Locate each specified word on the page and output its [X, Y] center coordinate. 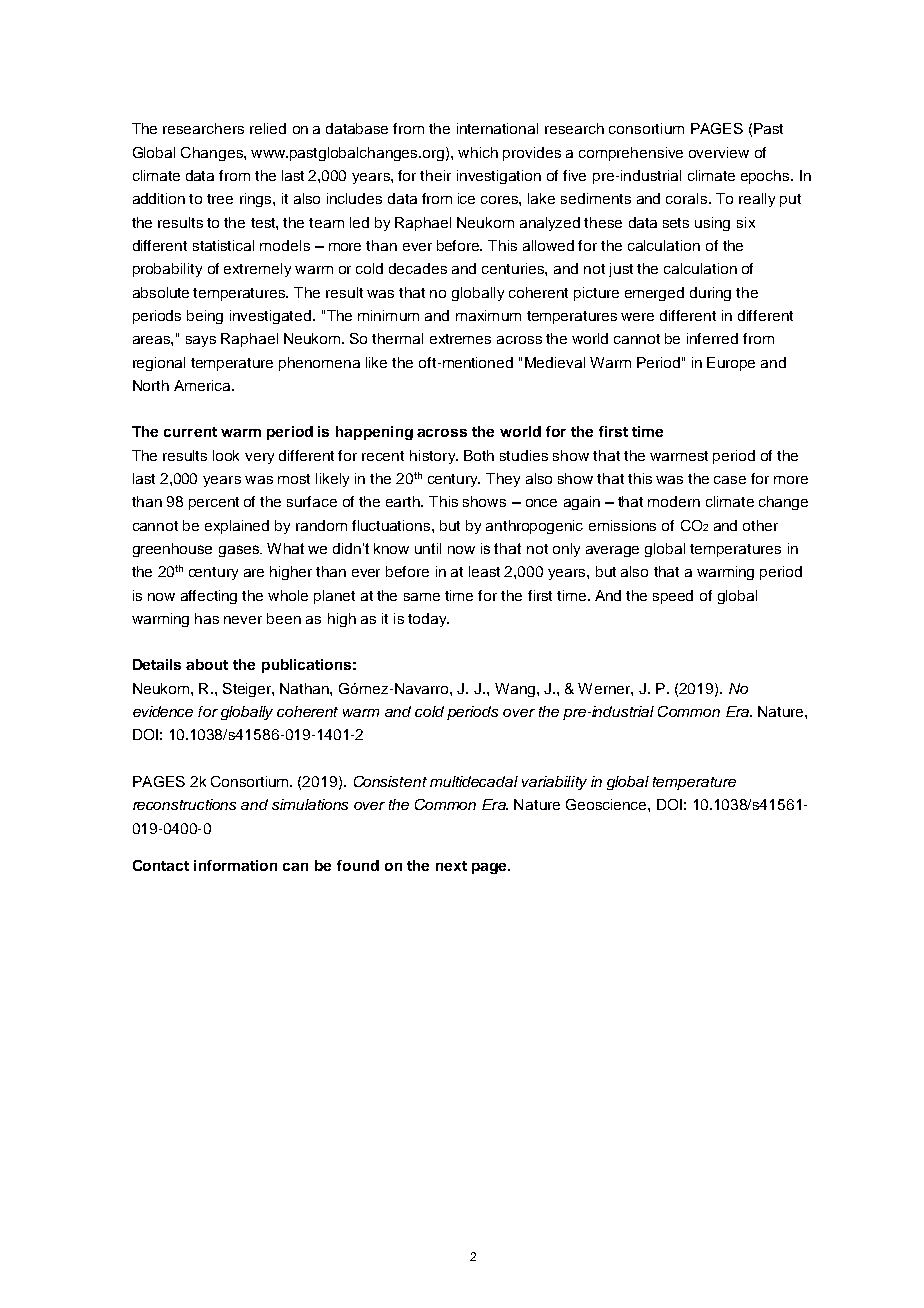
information [235, 865]
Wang [515, 690]
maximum [488, 315]
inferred [712, 338]
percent [214, 503]
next [451, 866]
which [478, 152]
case [730, 480]
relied [268, 128]
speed [673, 597]
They [503, 480]
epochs [766, 177]
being [205, 317]
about [207, 664]
